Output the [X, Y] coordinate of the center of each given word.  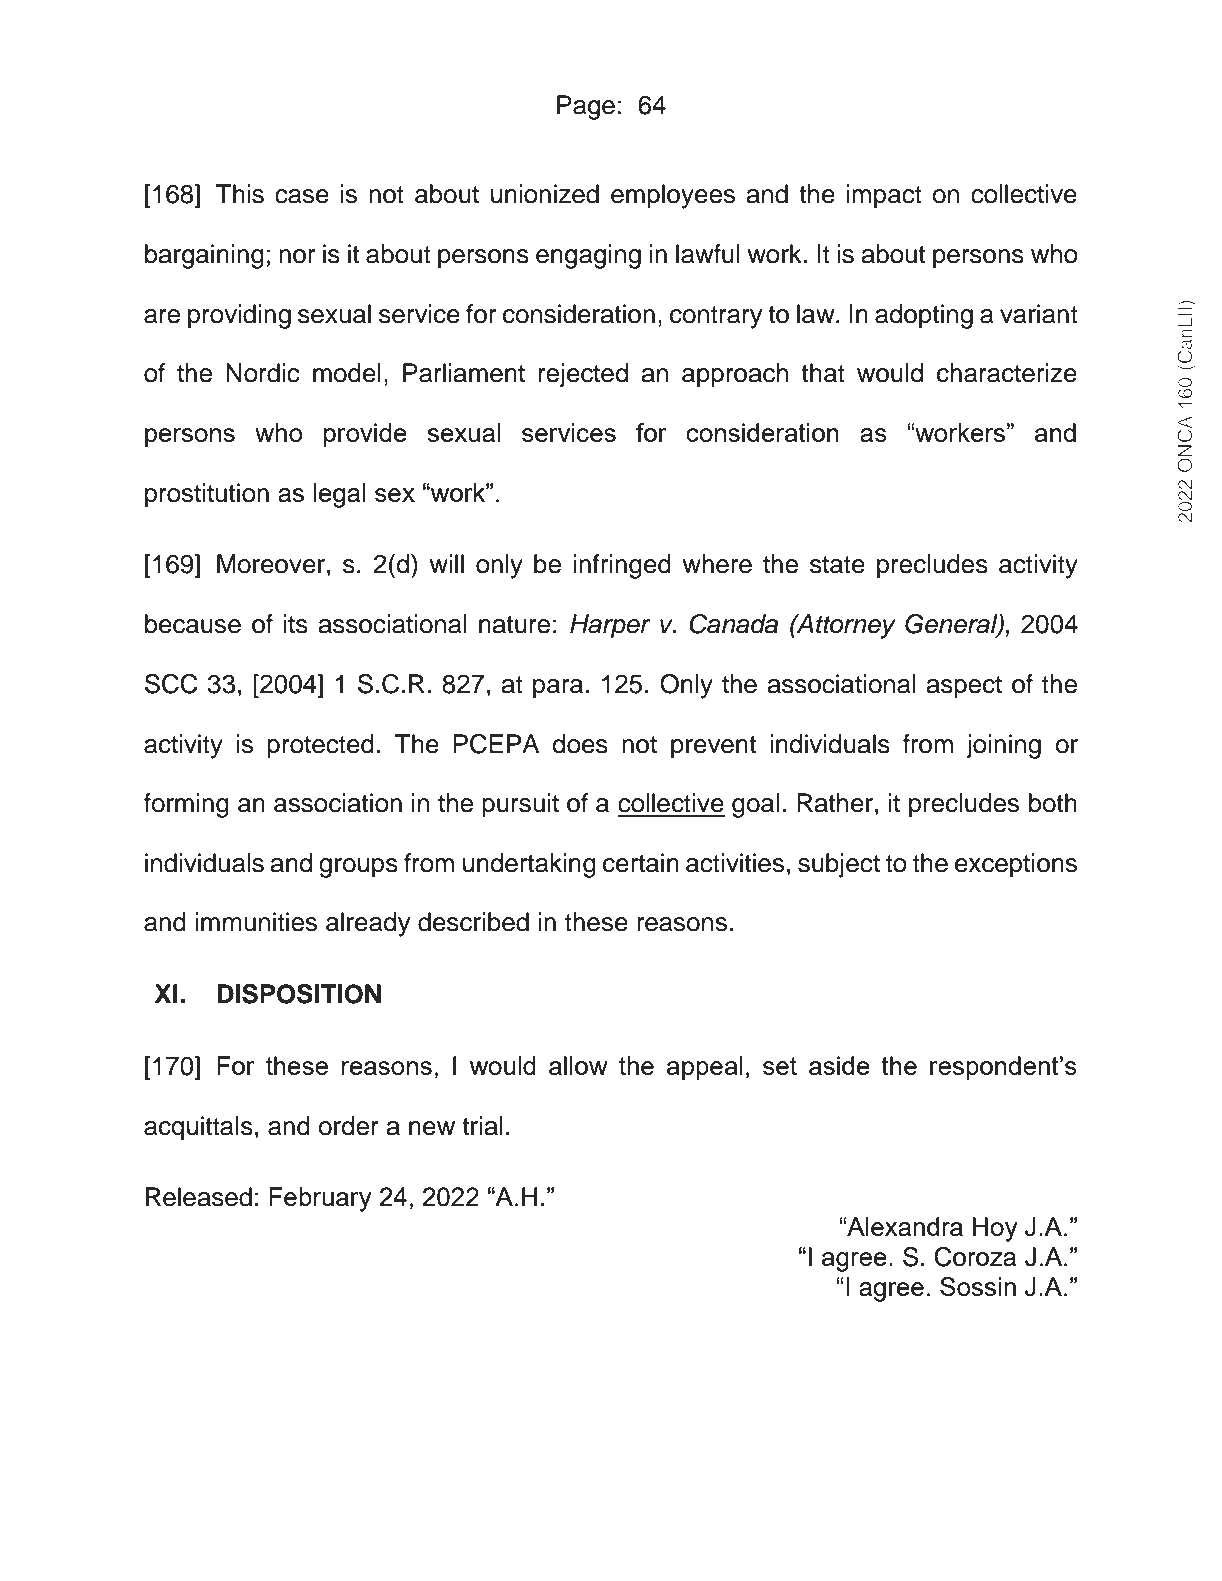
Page [586, 107]
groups [358, 868]
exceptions [1016, 865]
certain [641, 863]
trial [482, 1126]
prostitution [207, 495]
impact [884, 196]
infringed [622, 566]
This [240, 194]
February [320, 1199]
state [837, 565]
